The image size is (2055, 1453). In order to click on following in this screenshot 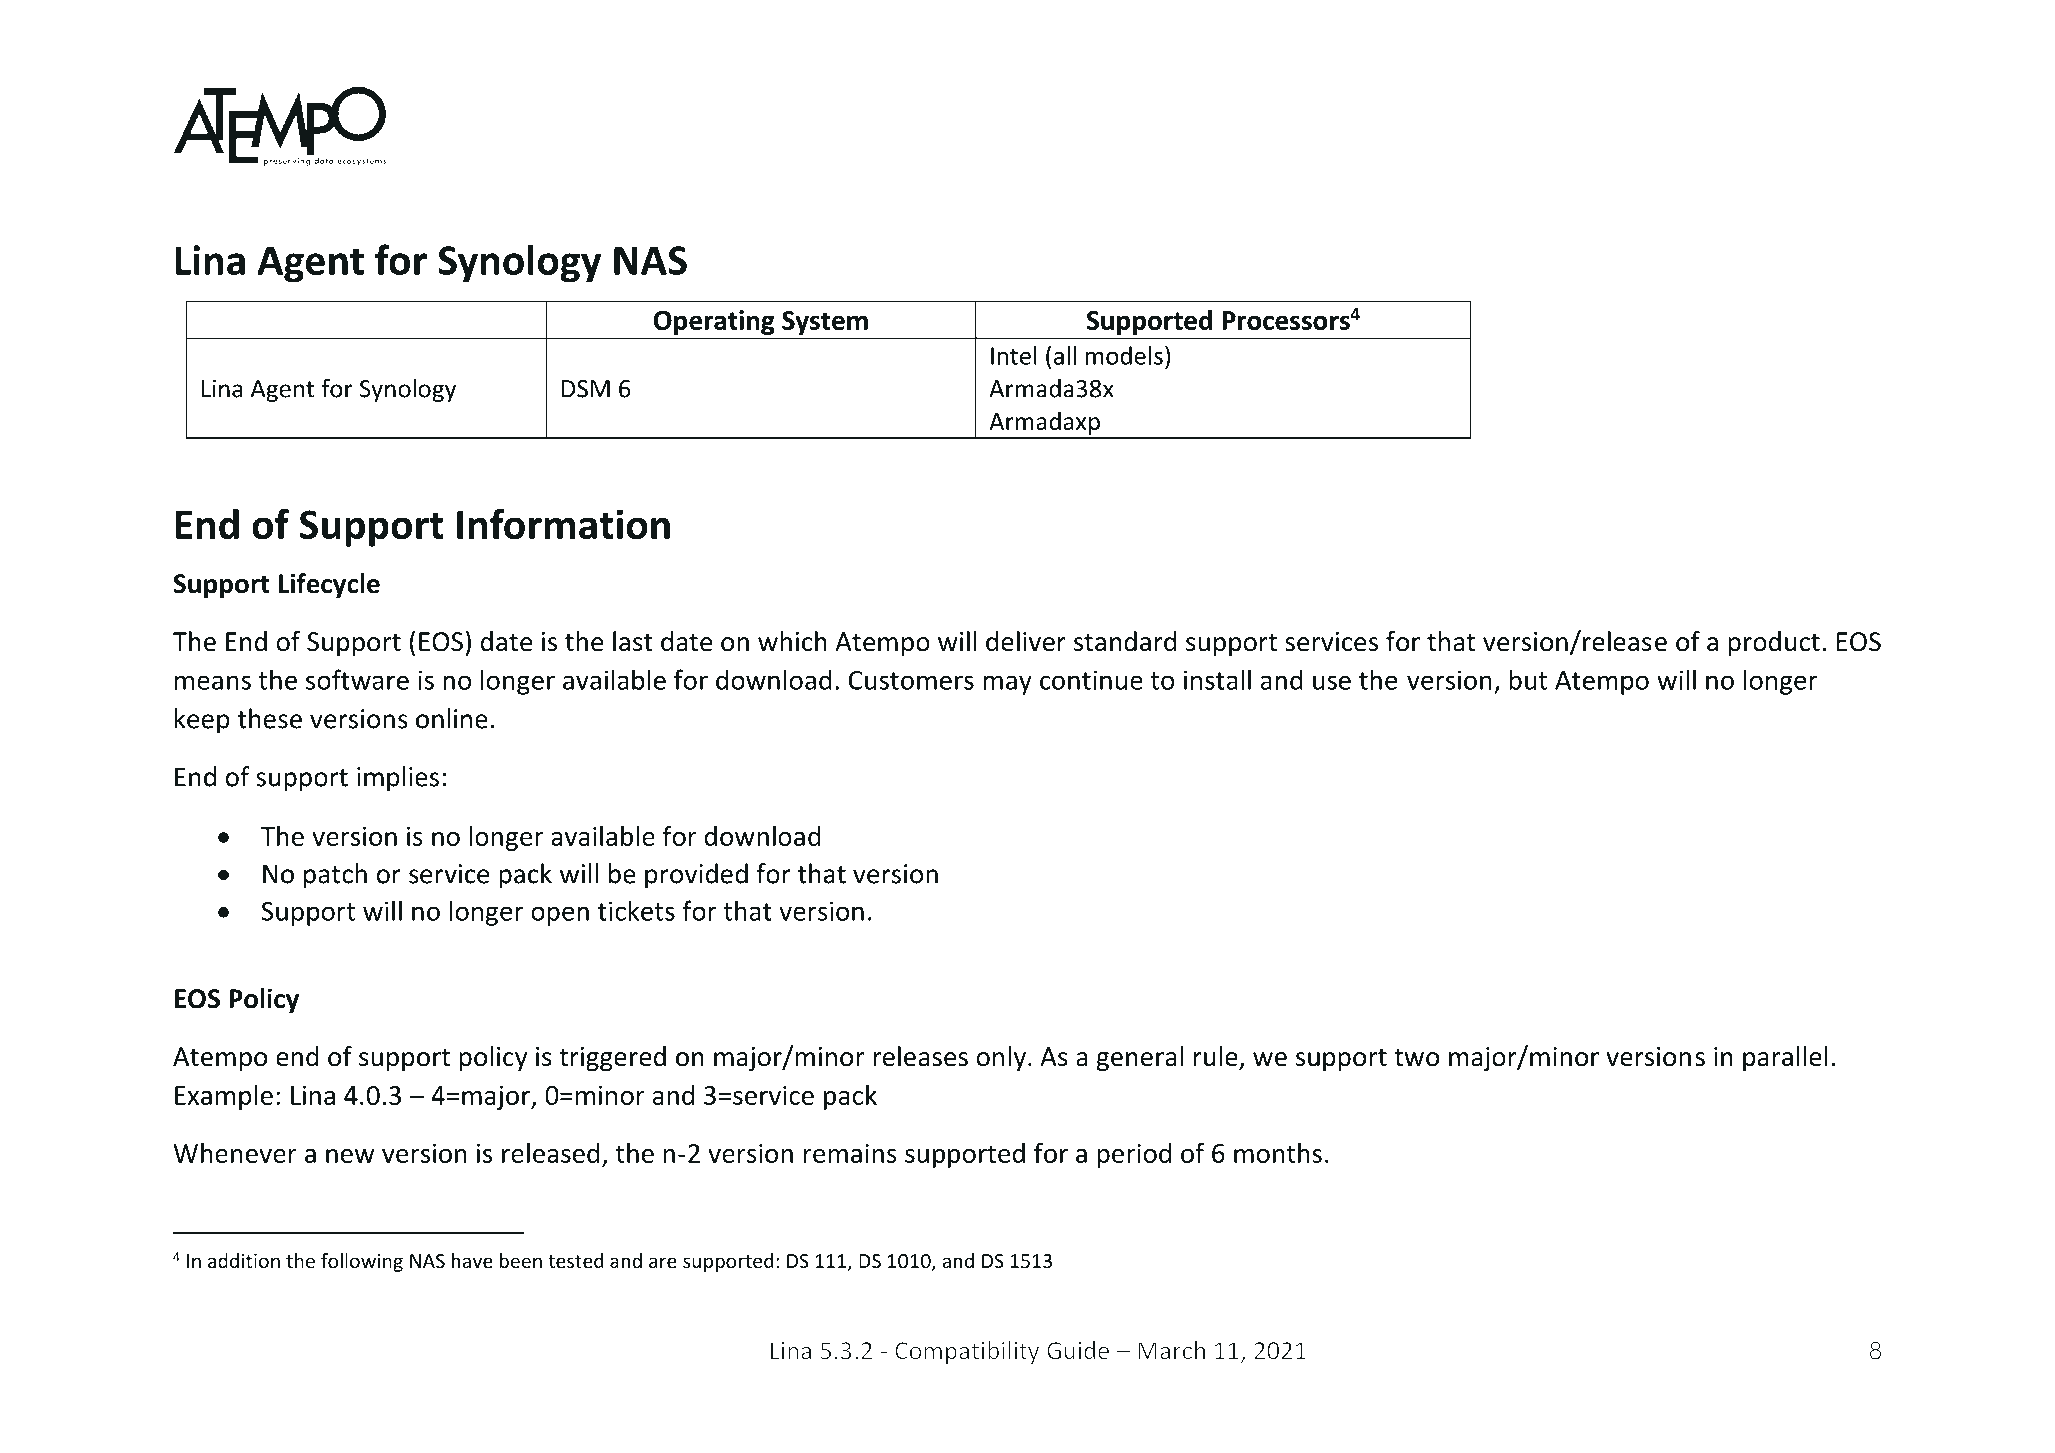, I will do `click(362, 1262)`.
